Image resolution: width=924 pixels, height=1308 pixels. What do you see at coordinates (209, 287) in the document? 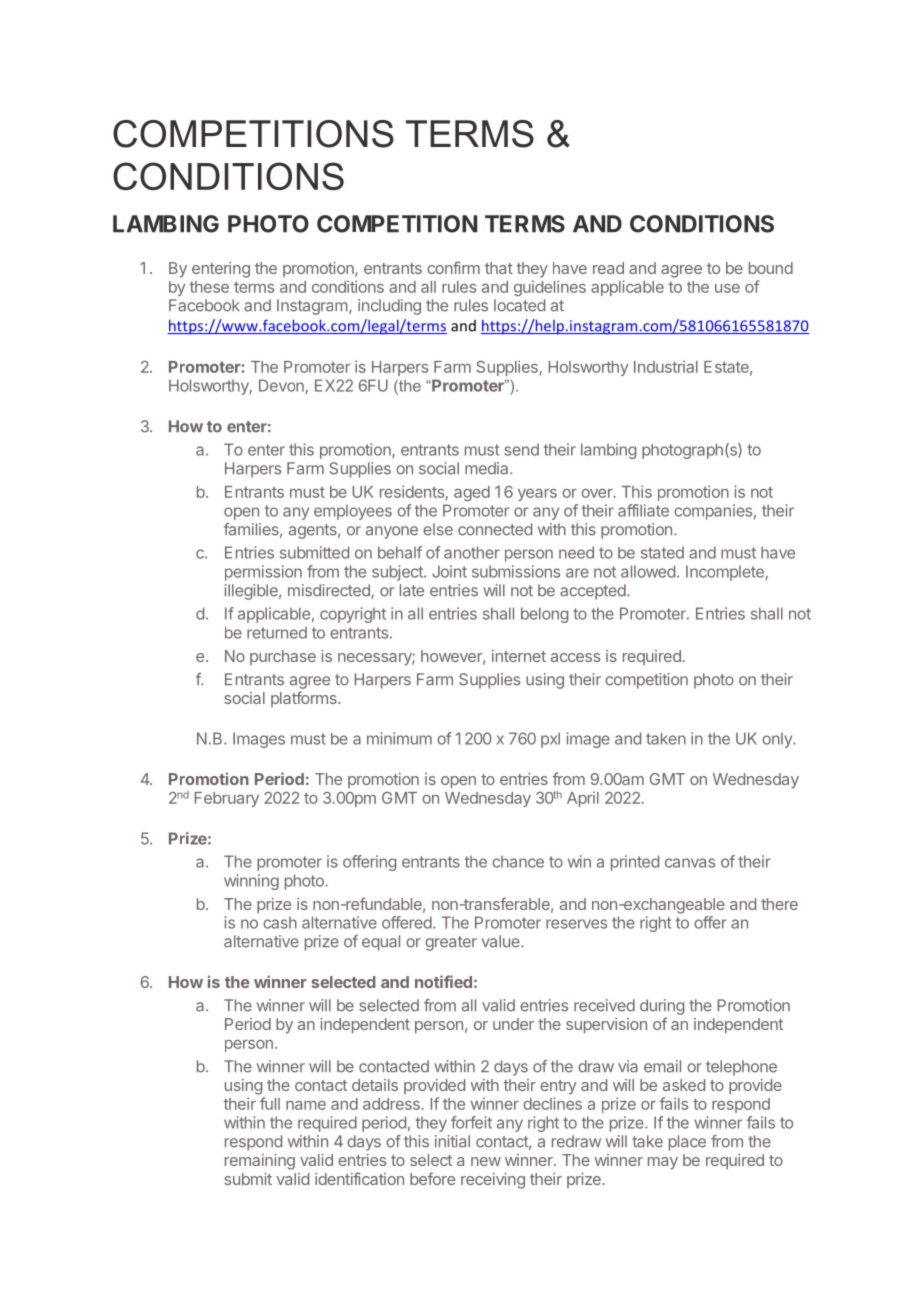
I see `these` at bounding box center [209, 287].
